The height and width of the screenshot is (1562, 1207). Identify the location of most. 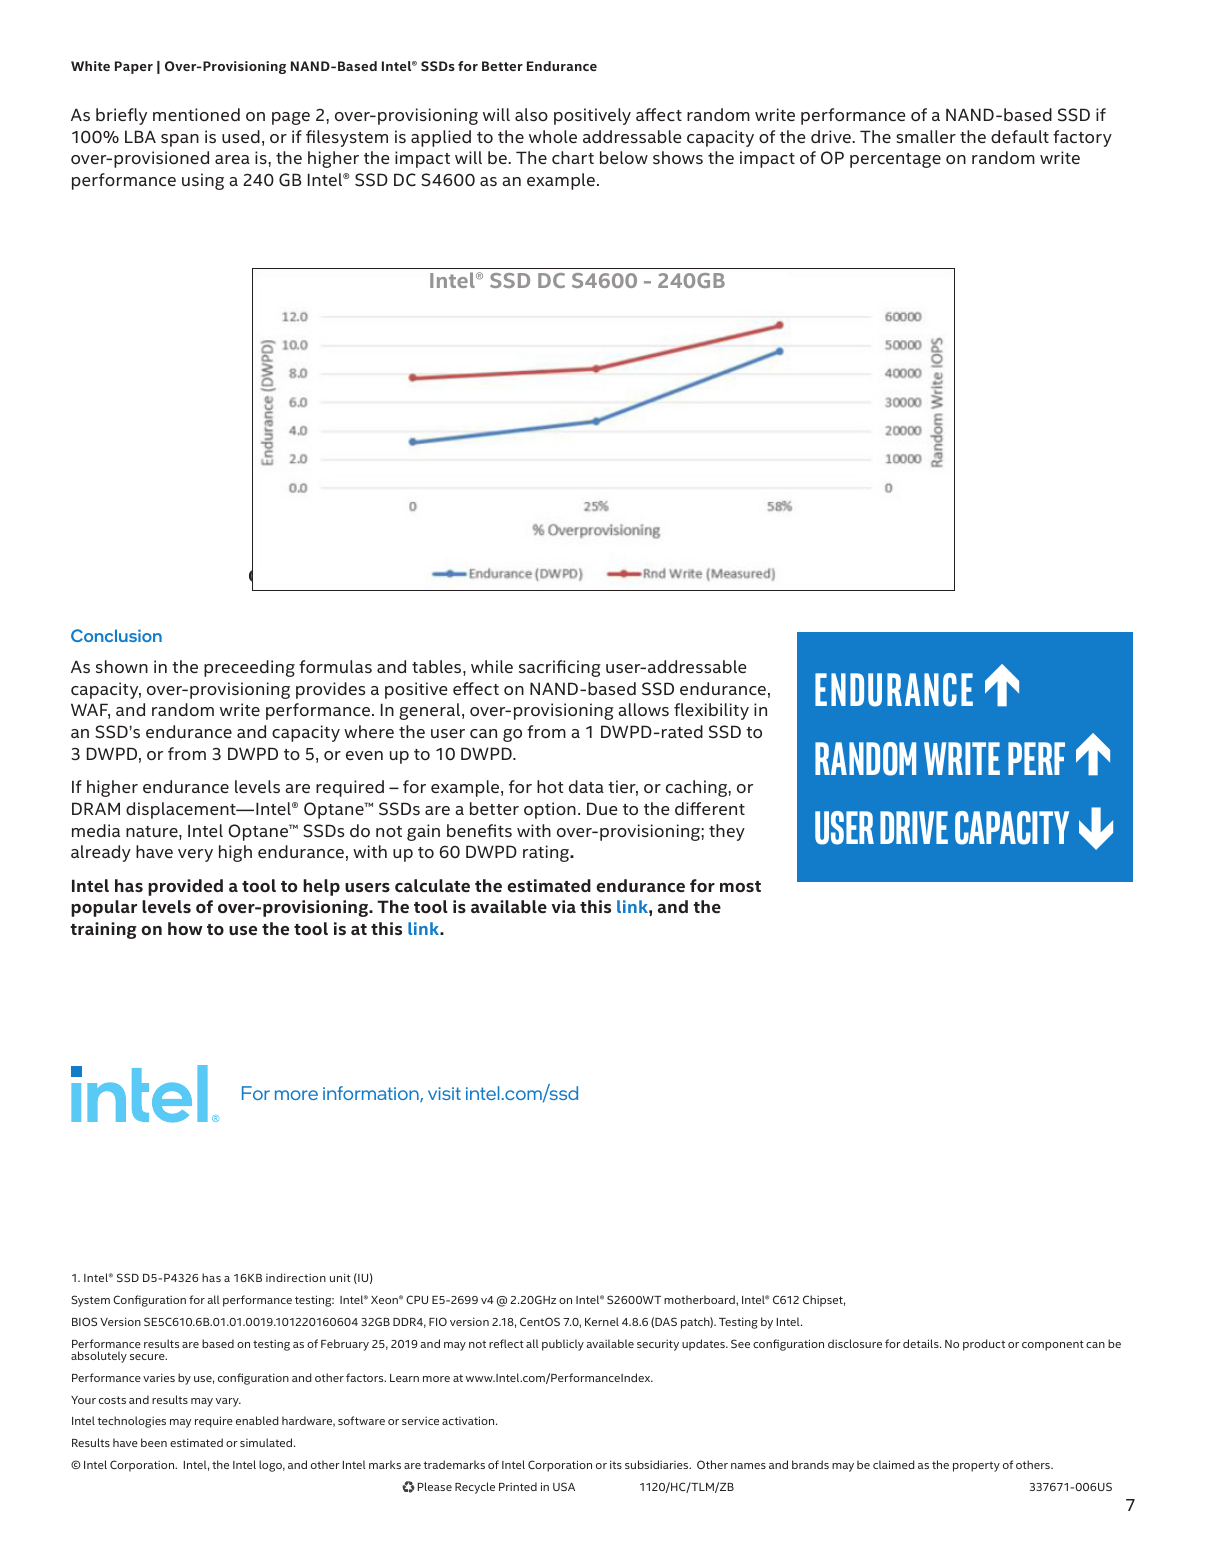
(740, 886).
